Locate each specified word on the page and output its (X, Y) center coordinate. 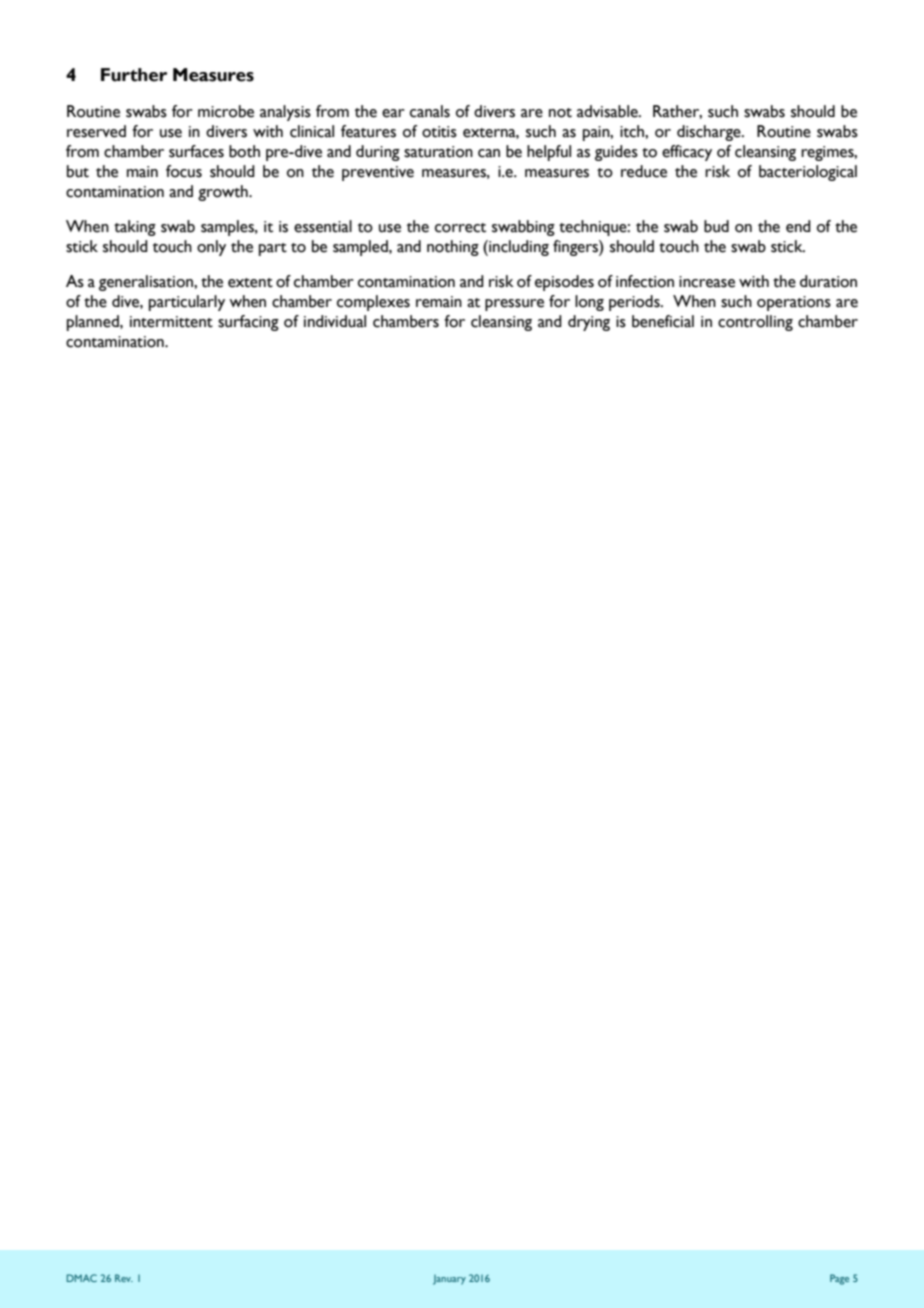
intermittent (171, 322)
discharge (710, 133)
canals (430, 111)
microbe (226, 111)
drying (589, 323)
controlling (755, 323)
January (449, 1280)
